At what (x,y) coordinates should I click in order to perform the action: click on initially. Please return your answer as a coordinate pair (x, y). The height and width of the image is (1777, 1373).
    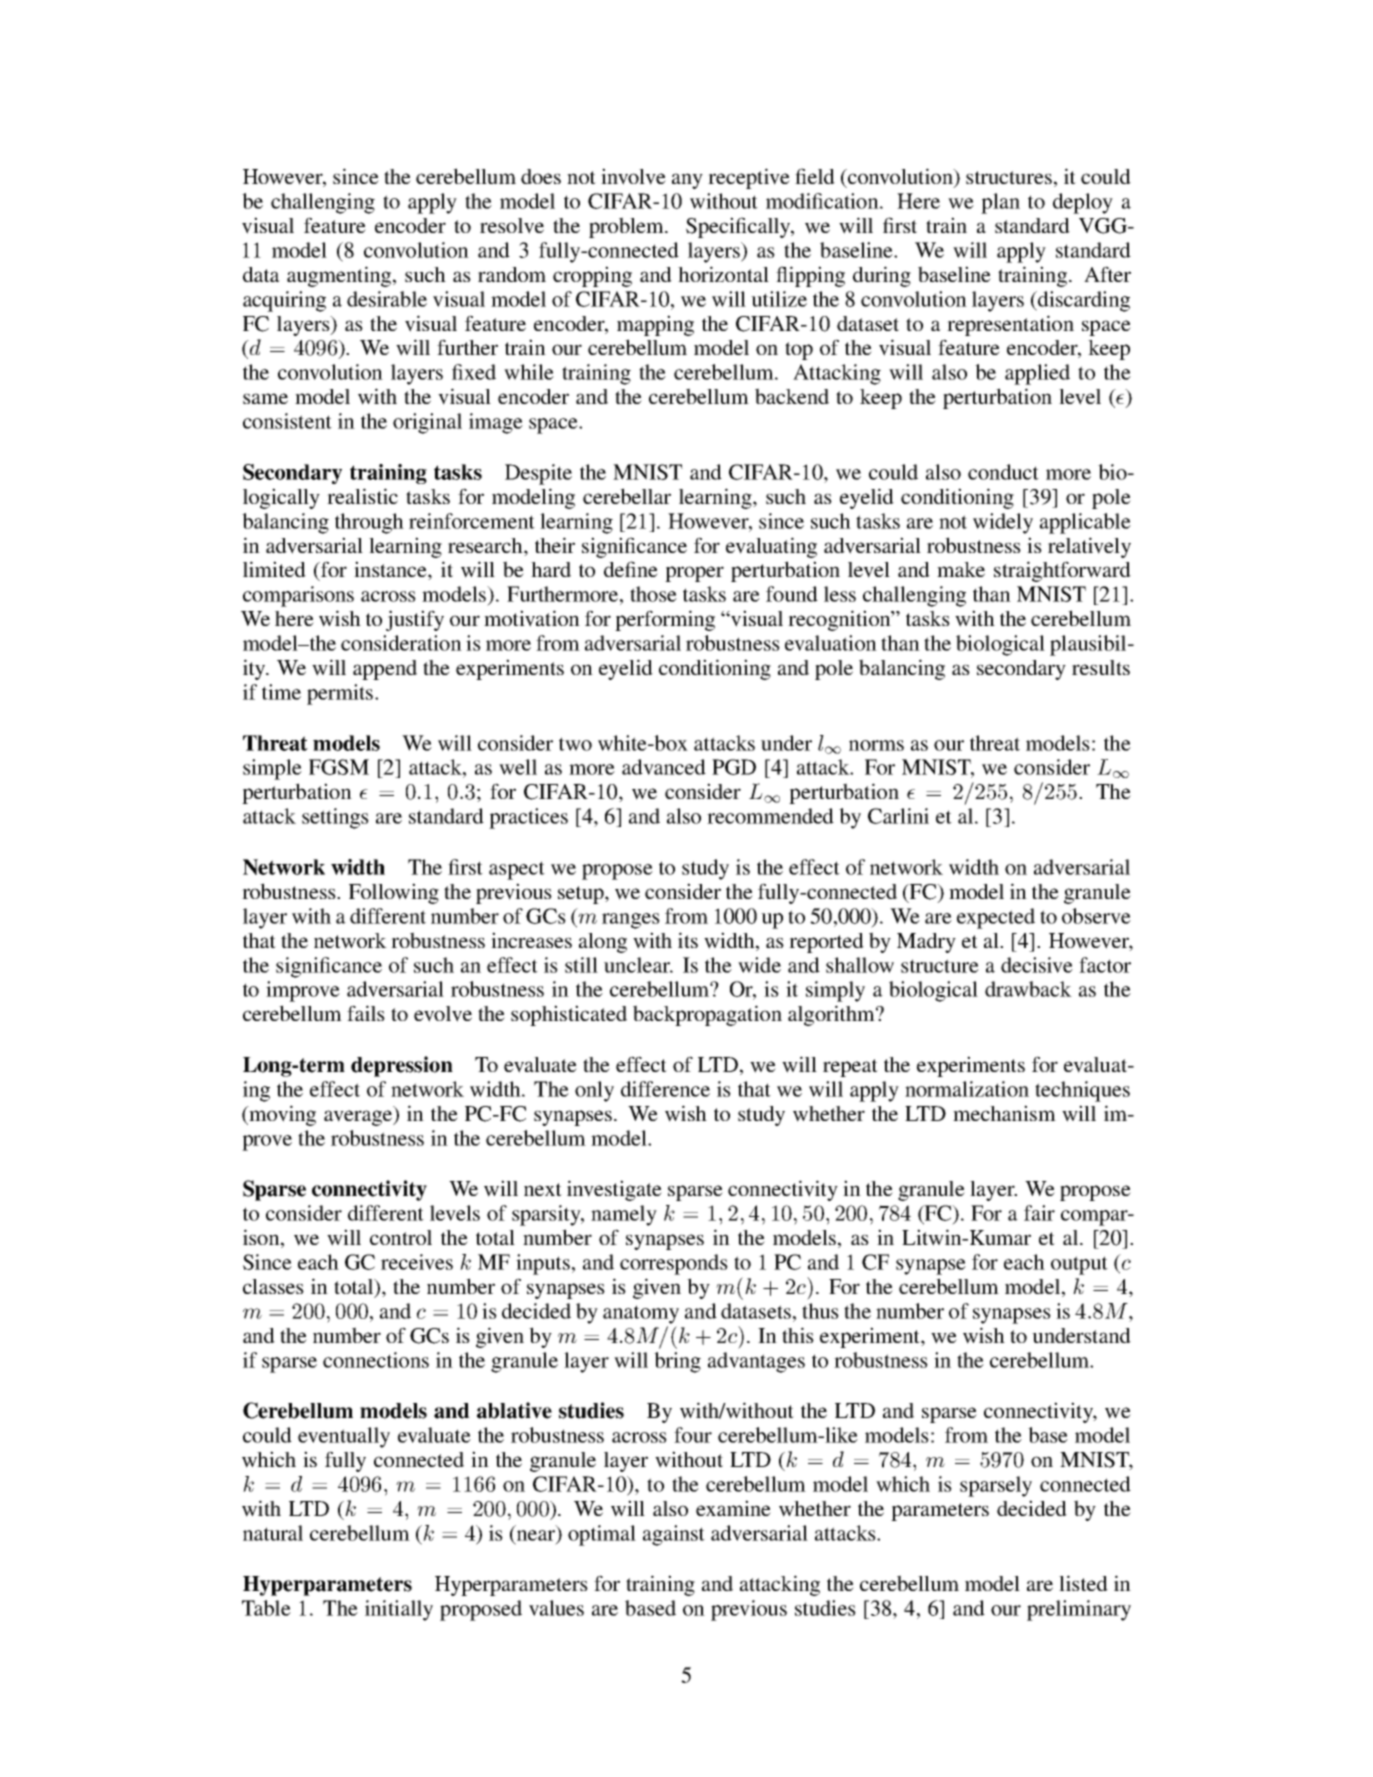
    Looking at the image, I should click on (399, 1610).
